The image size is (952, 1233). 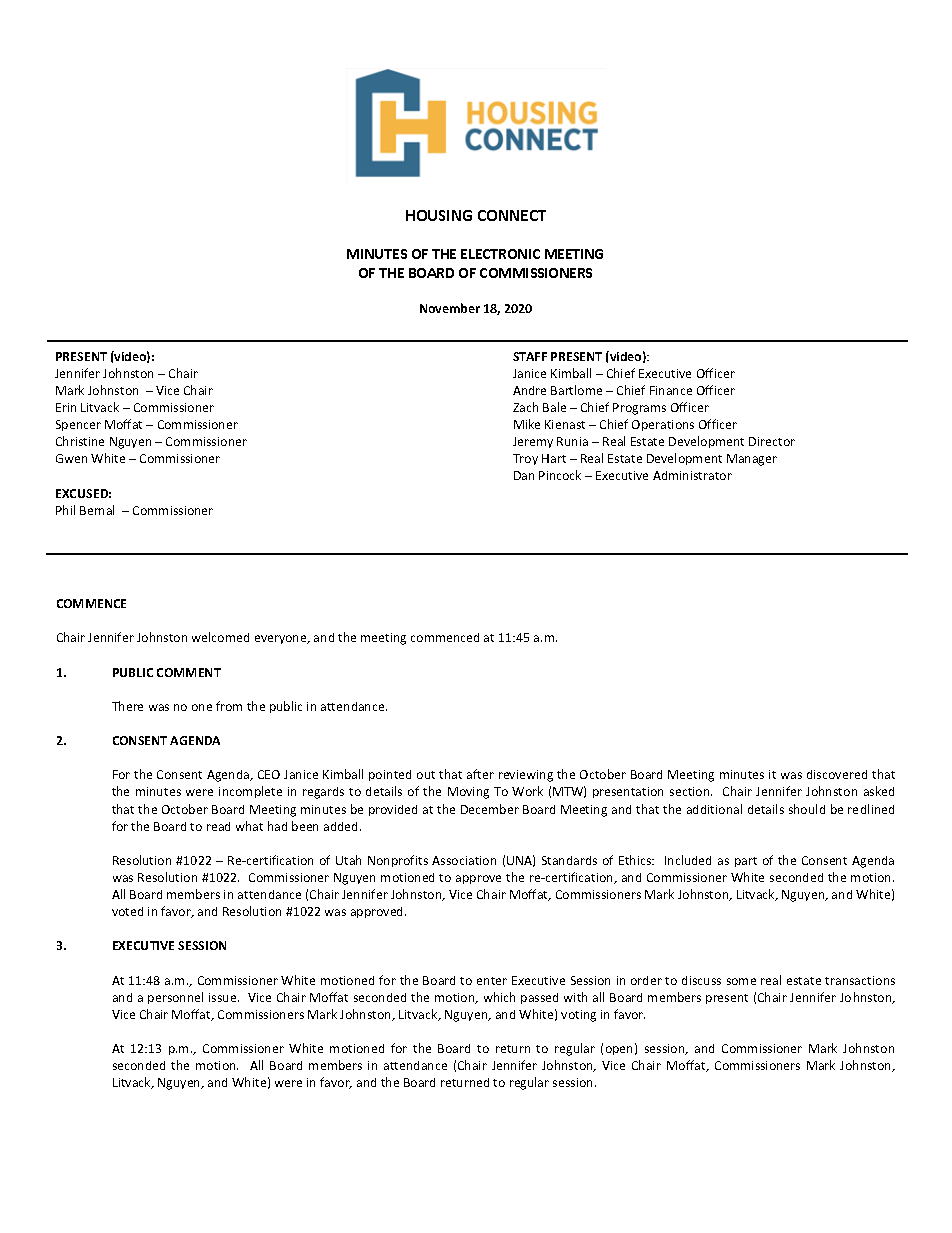 I want to click on everyone, so click(x=282, y=639).
